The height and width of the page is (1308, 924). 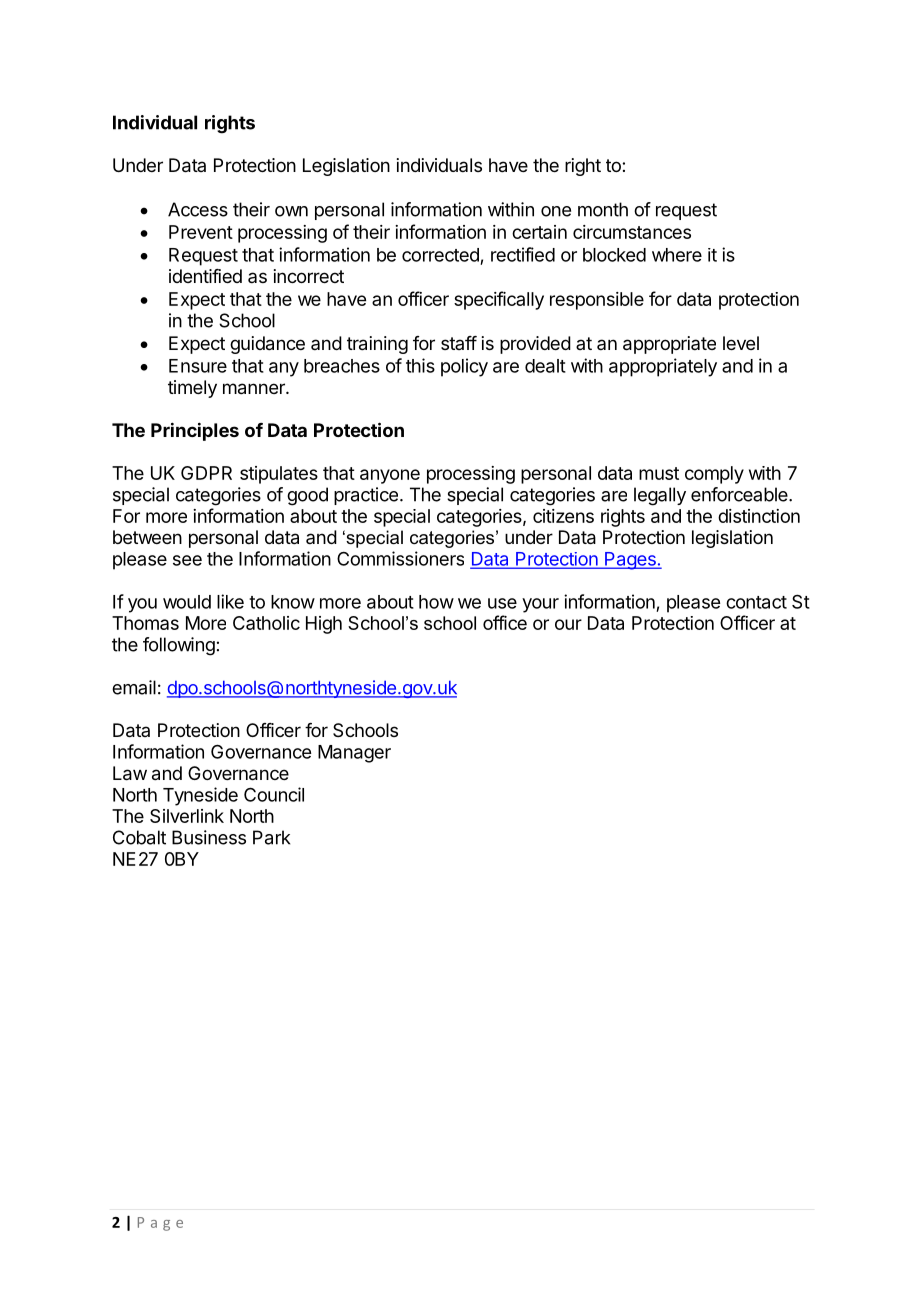 I want to click on Commissioners, so click(x=400, y=558).
